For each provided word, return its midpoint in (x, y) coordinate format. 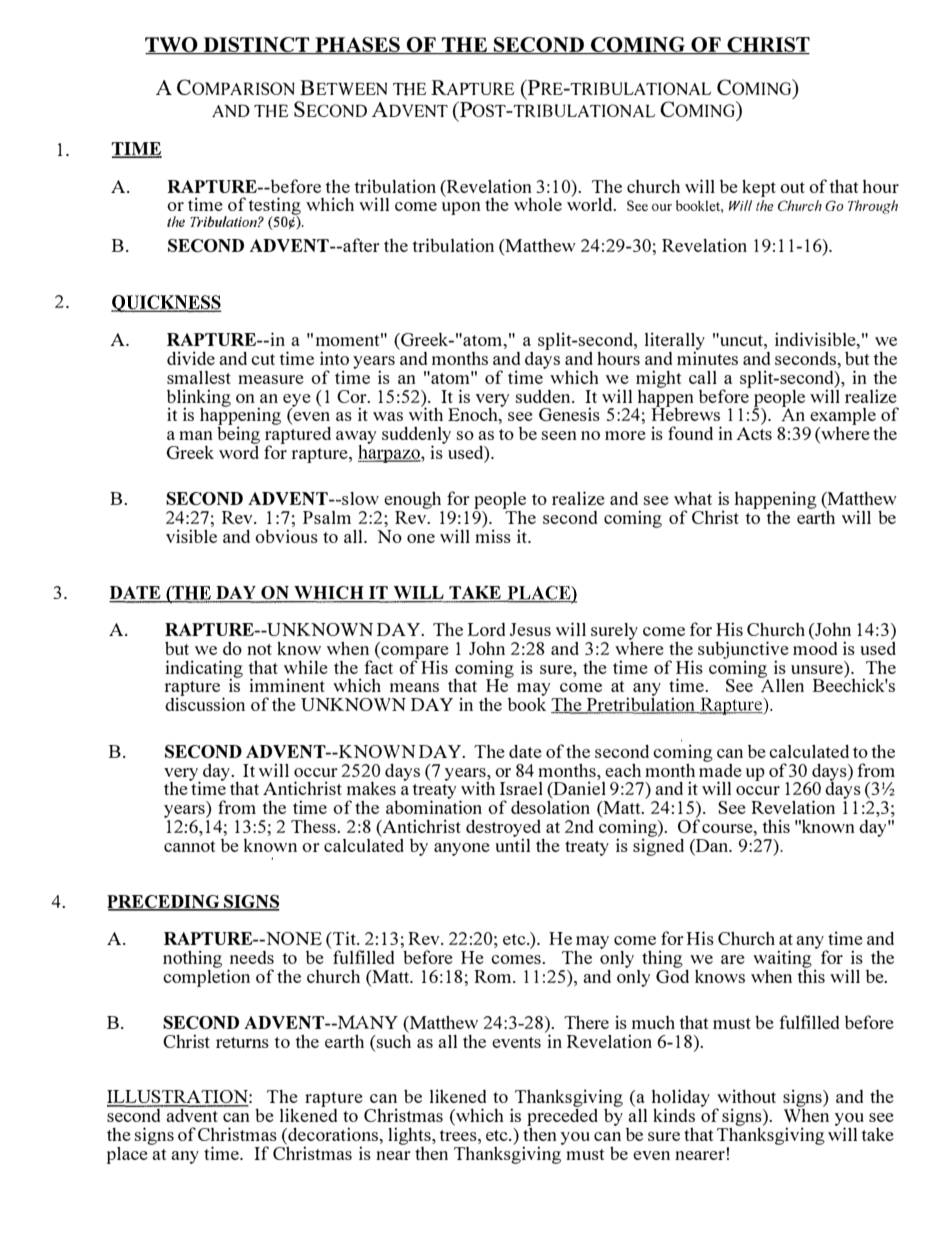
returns (242, 1042)
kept (759, 188)
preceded (562, 1117)
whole (538, 204)
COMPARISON (236, 87)
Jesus (530, 629)
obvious (286, 536)
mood (815, 647)
